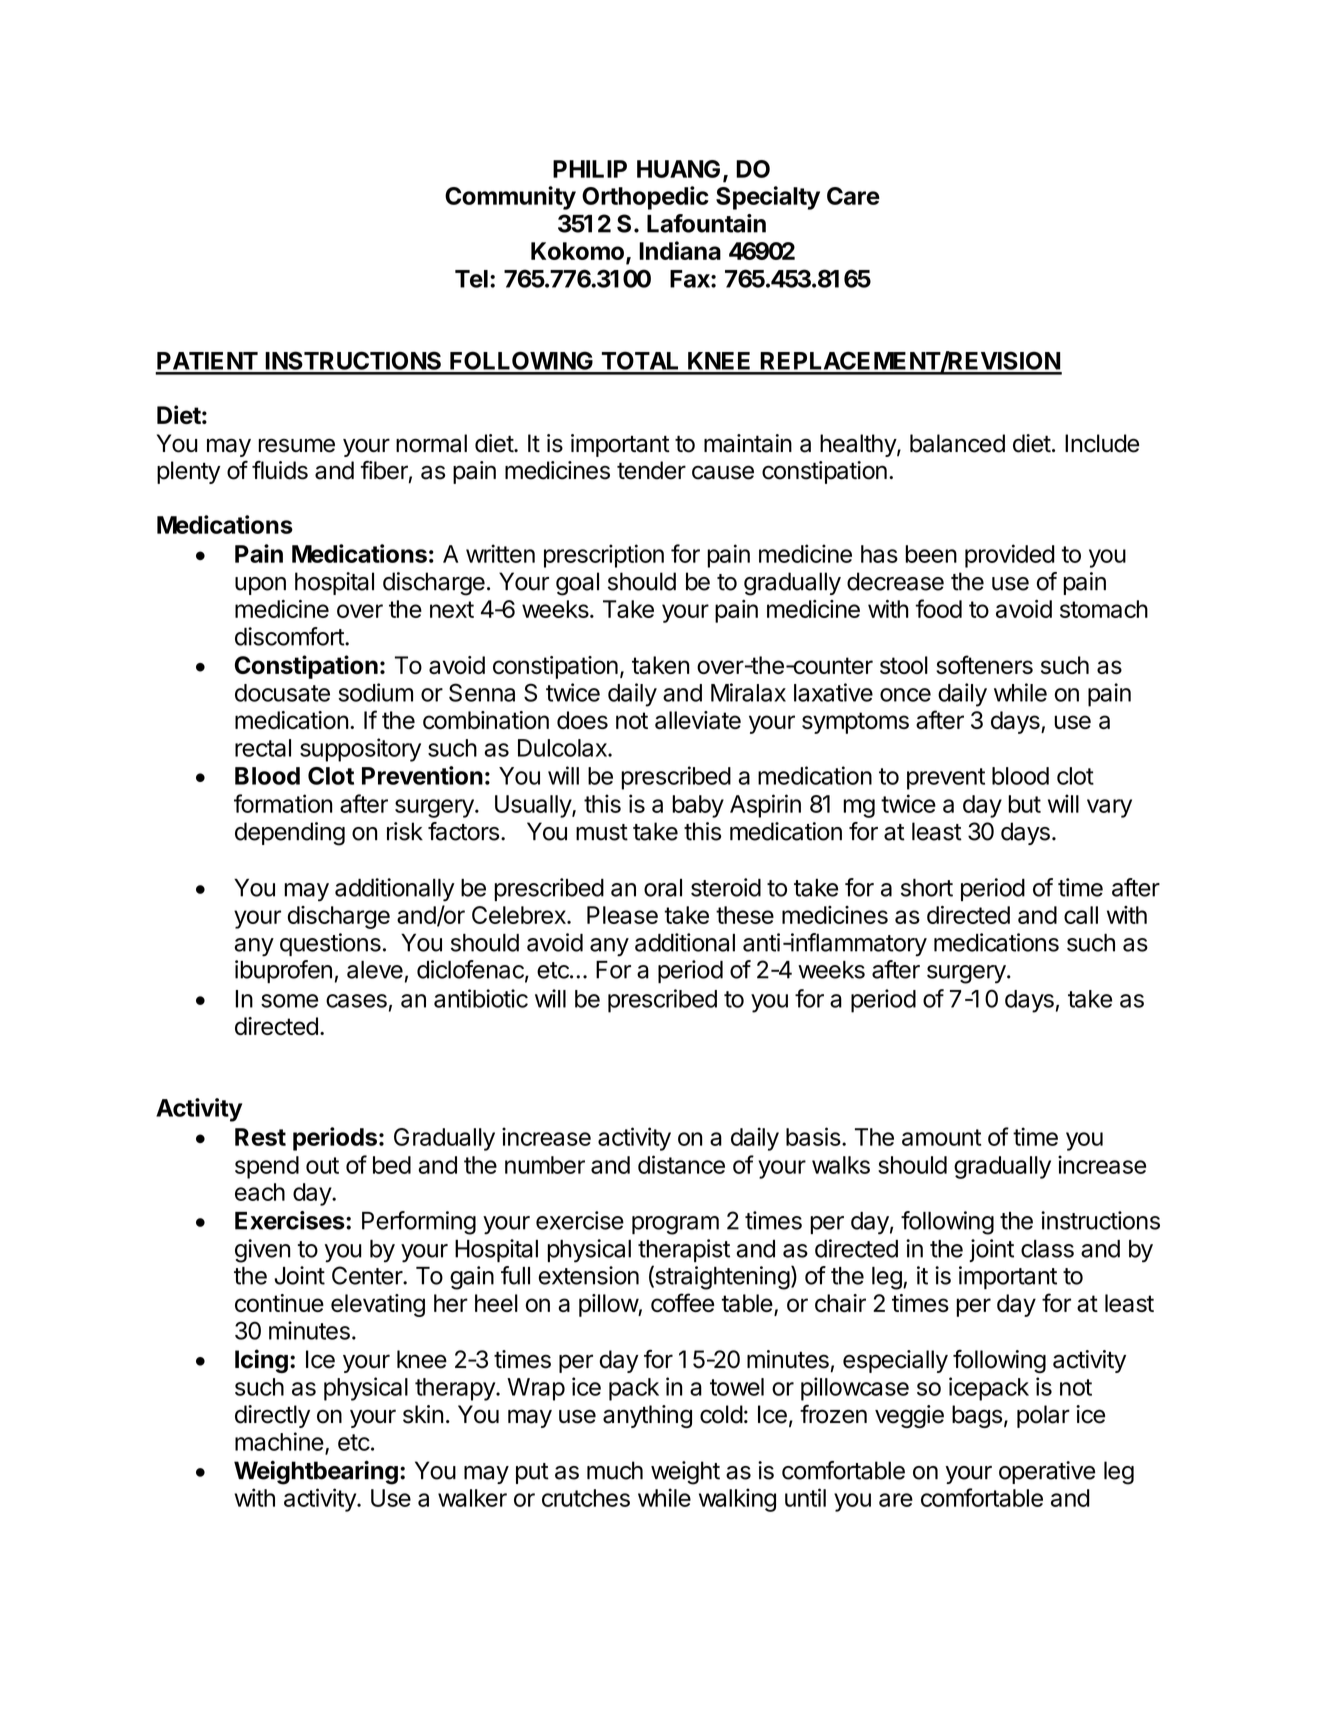  I want to click on machine, so click(279, 1441).
